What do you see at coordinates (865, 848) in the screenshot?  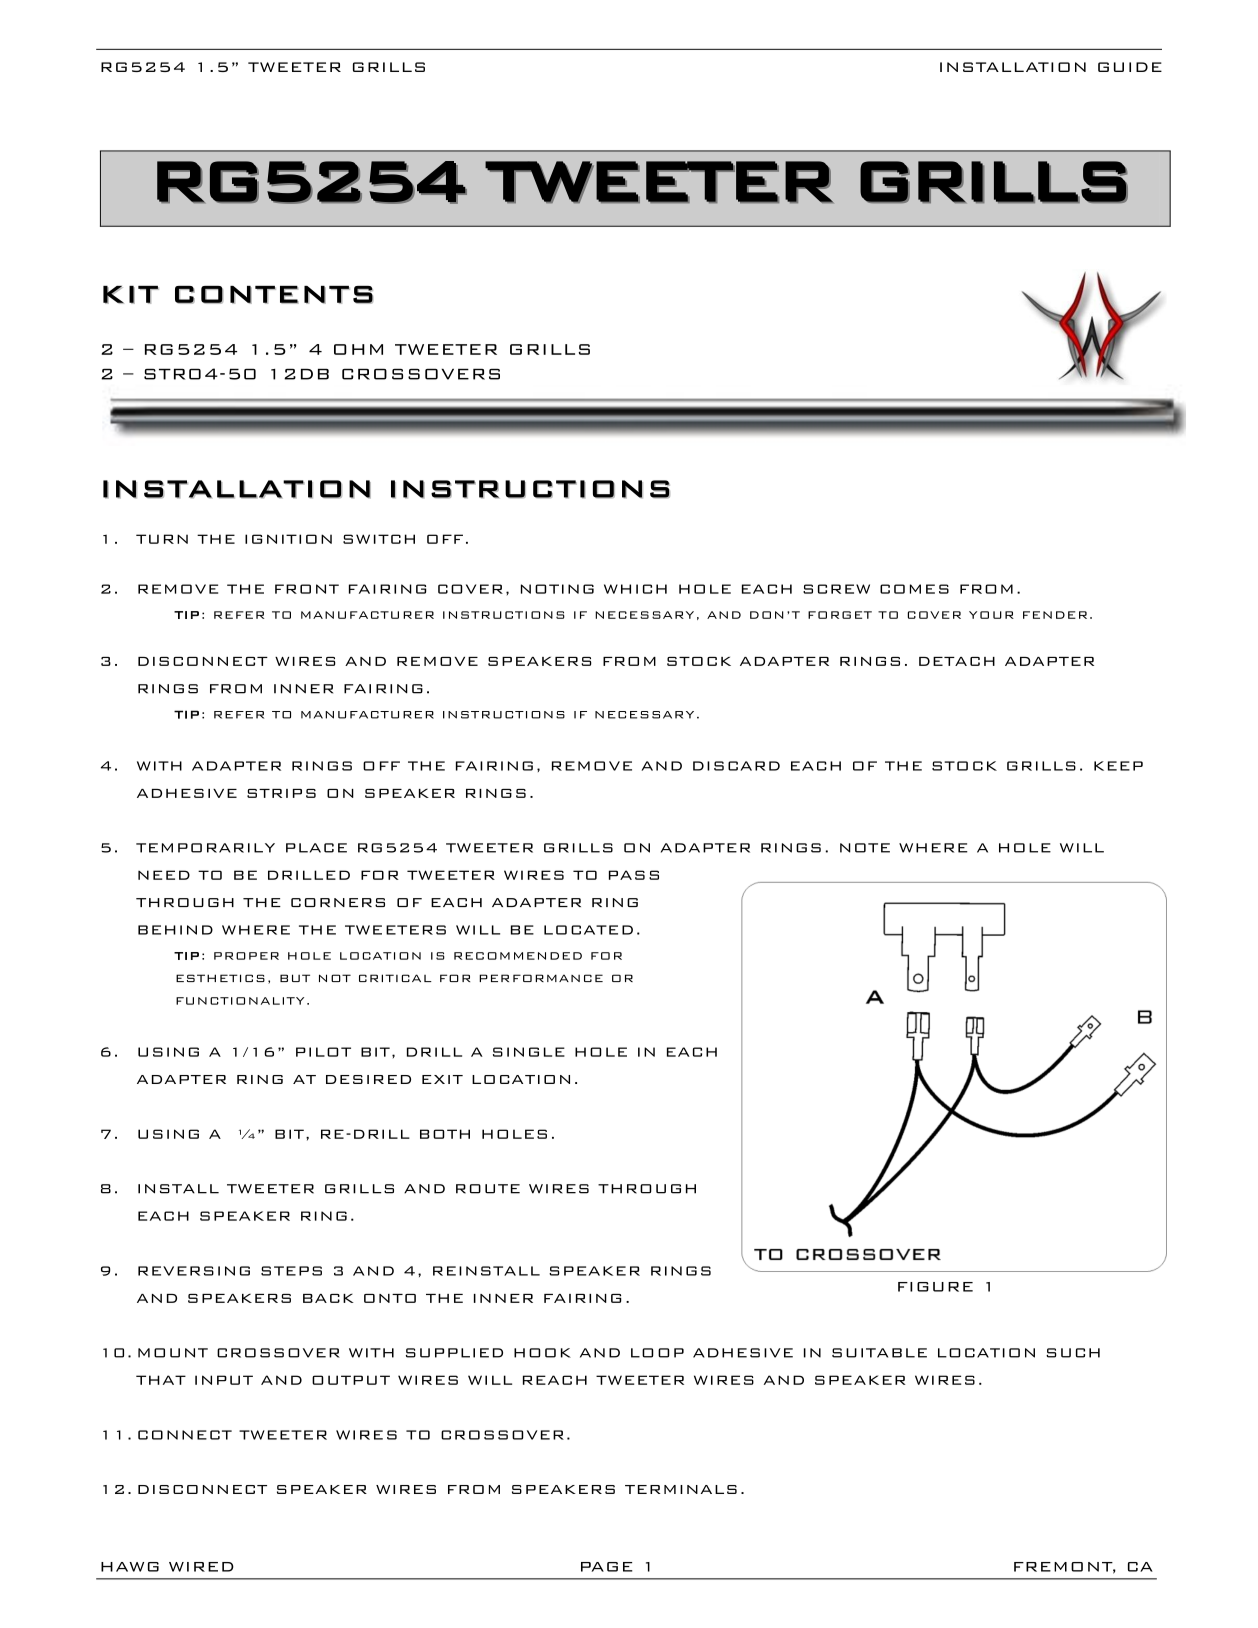 I see `NOTE` at bounding box center [865, 848].
